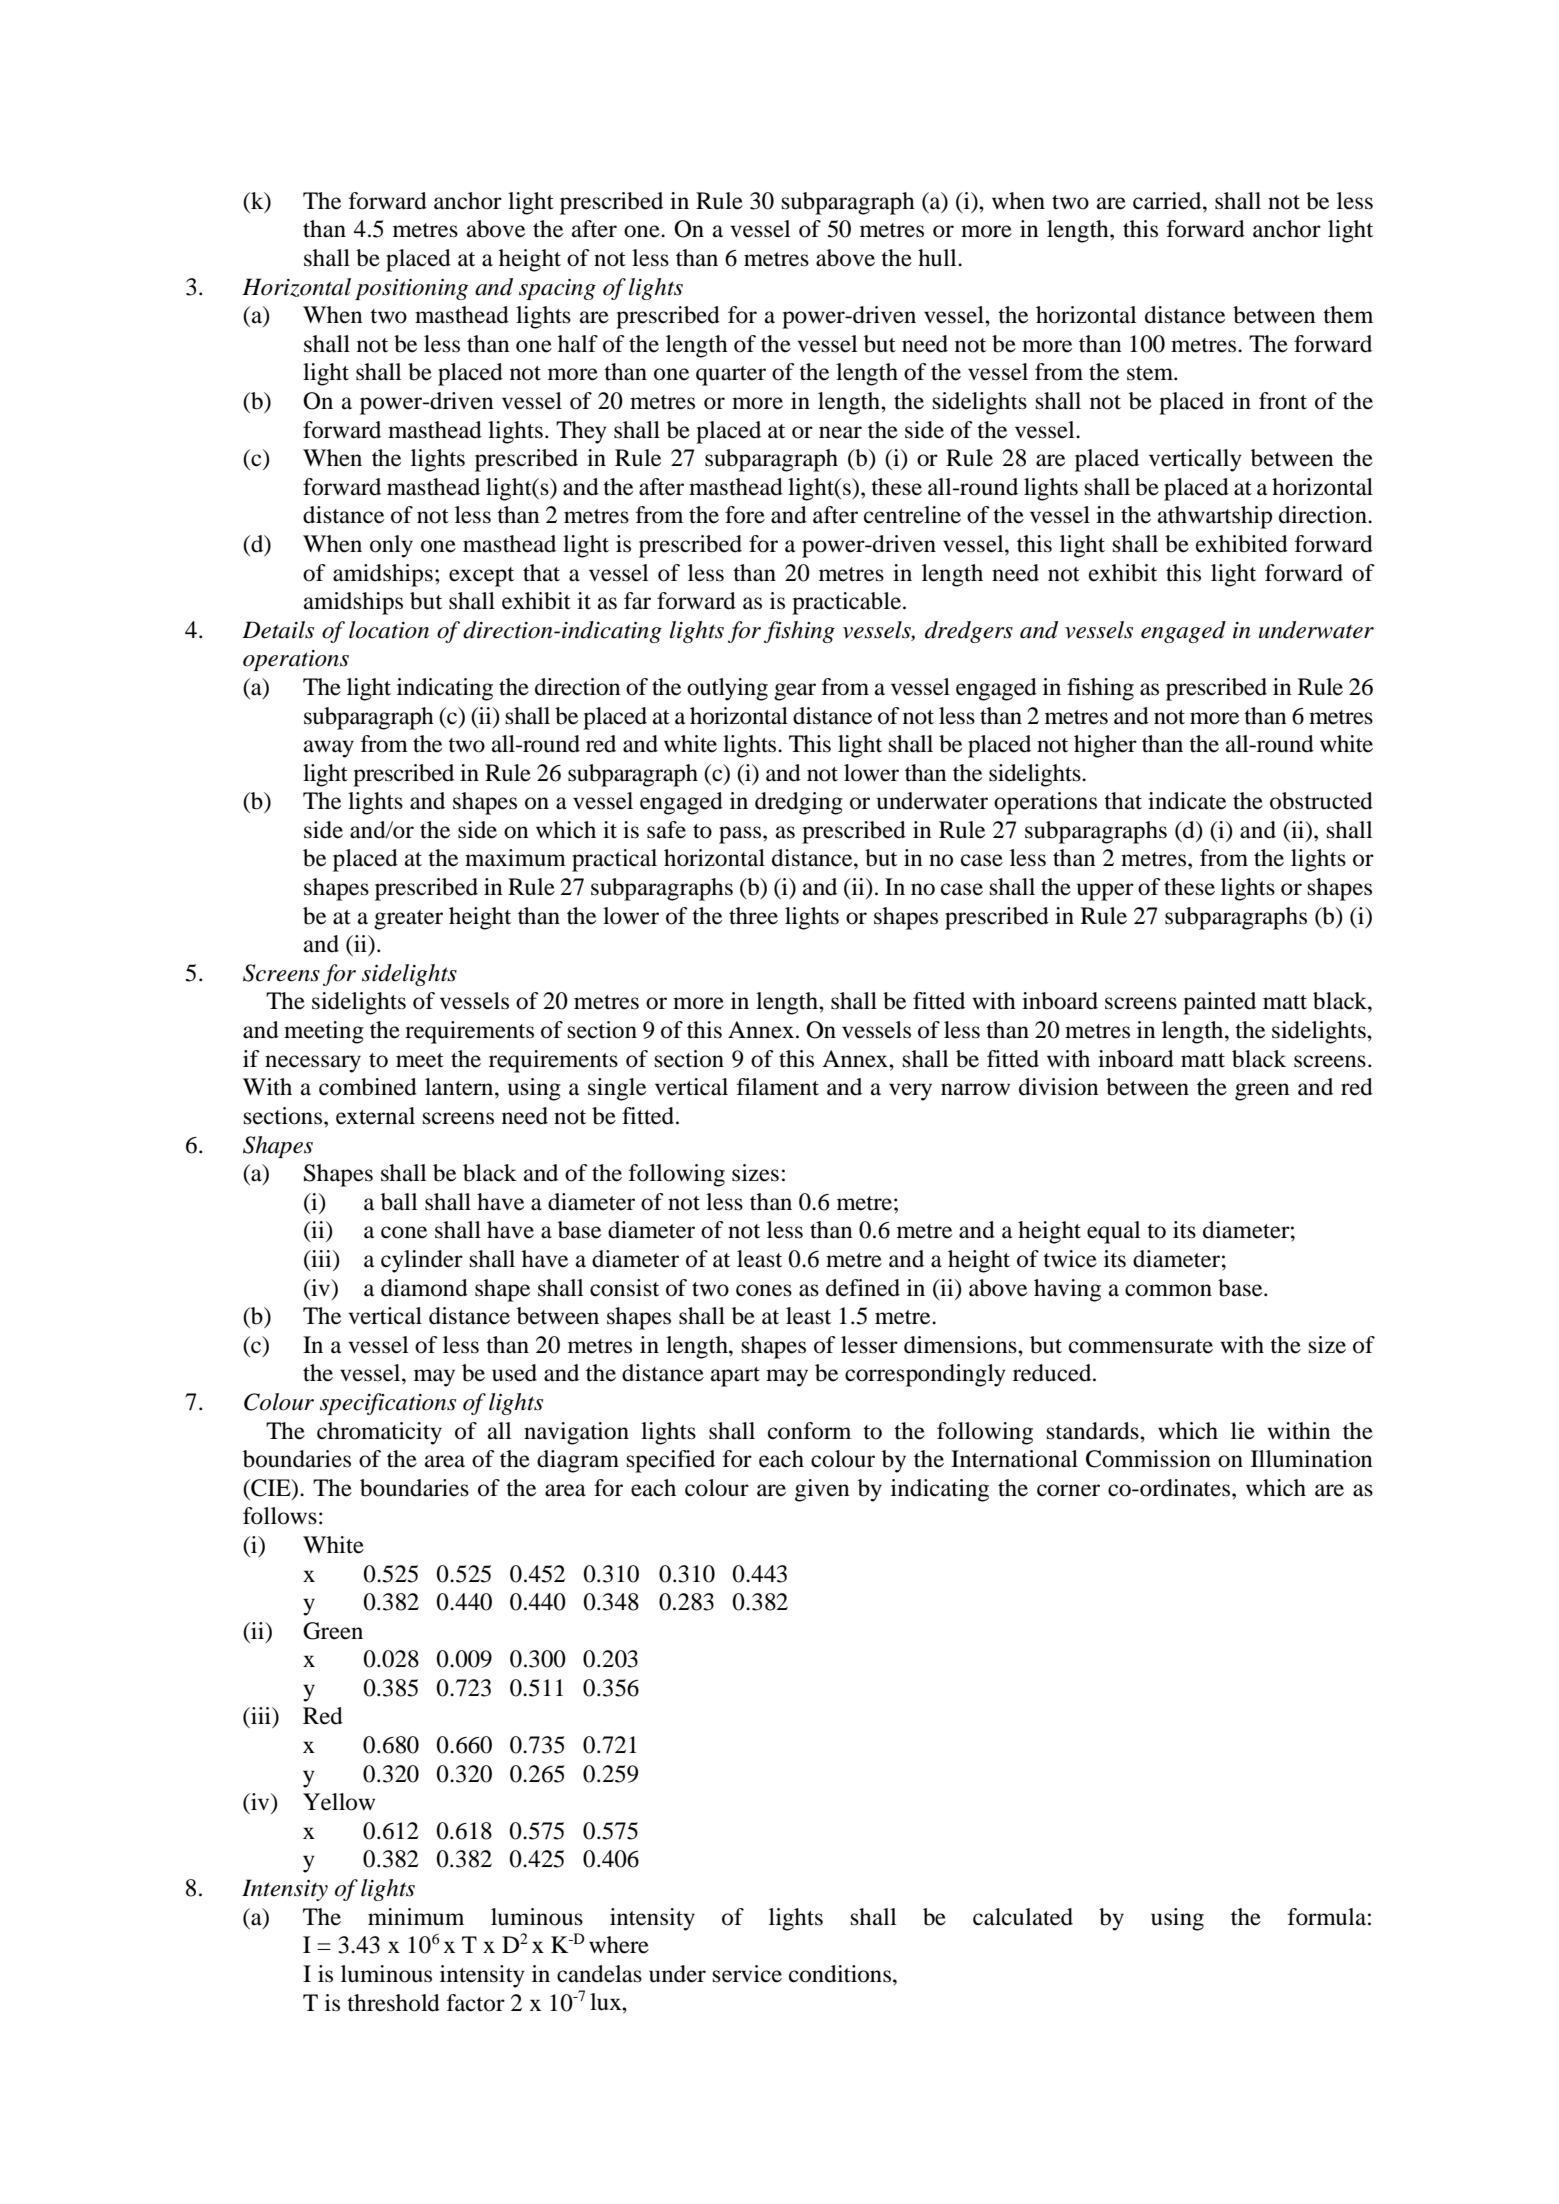 The image size is (1559, 2204). I want to click on indicate, so click(1187, 801).
